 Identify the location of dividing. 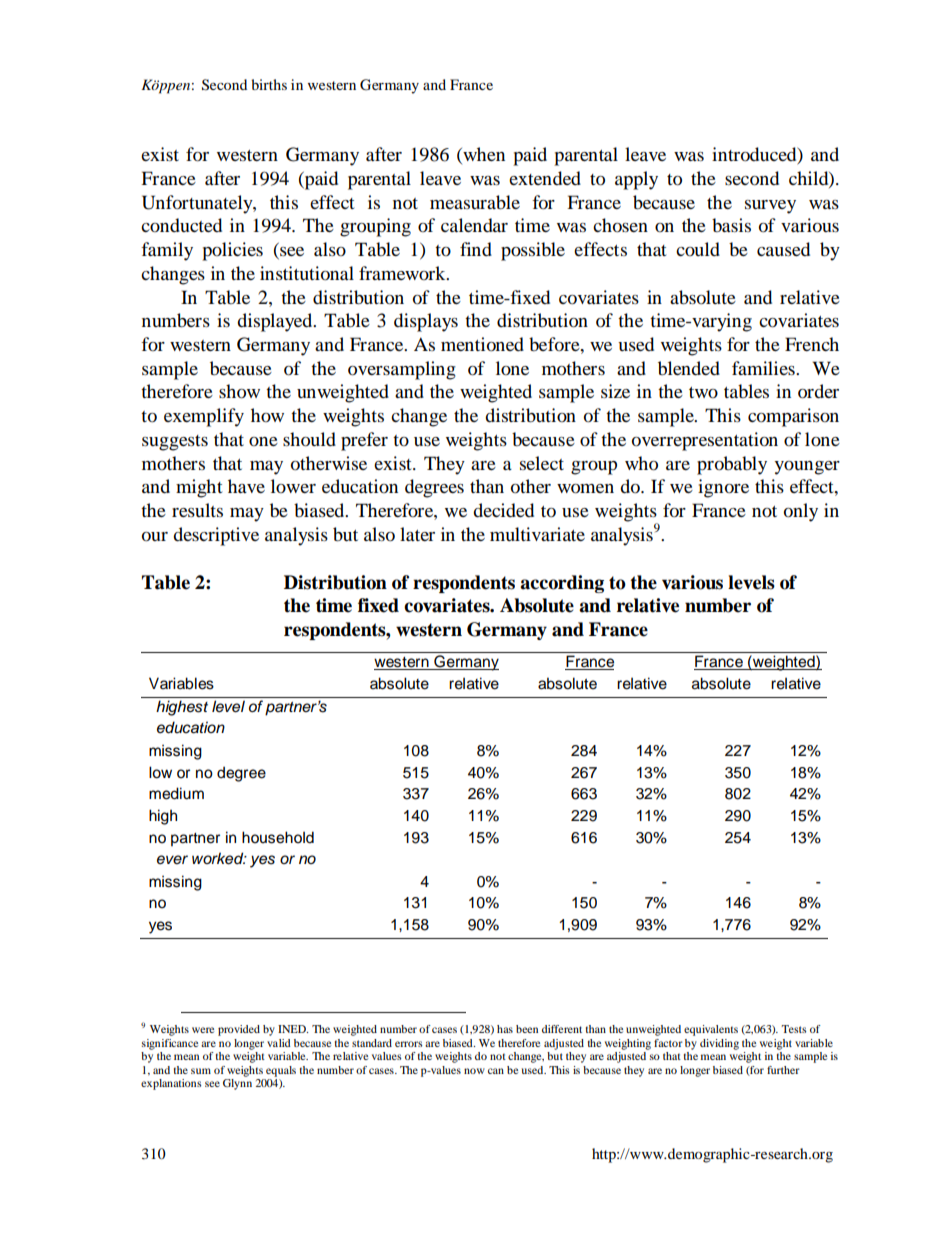
(719, 1044).
